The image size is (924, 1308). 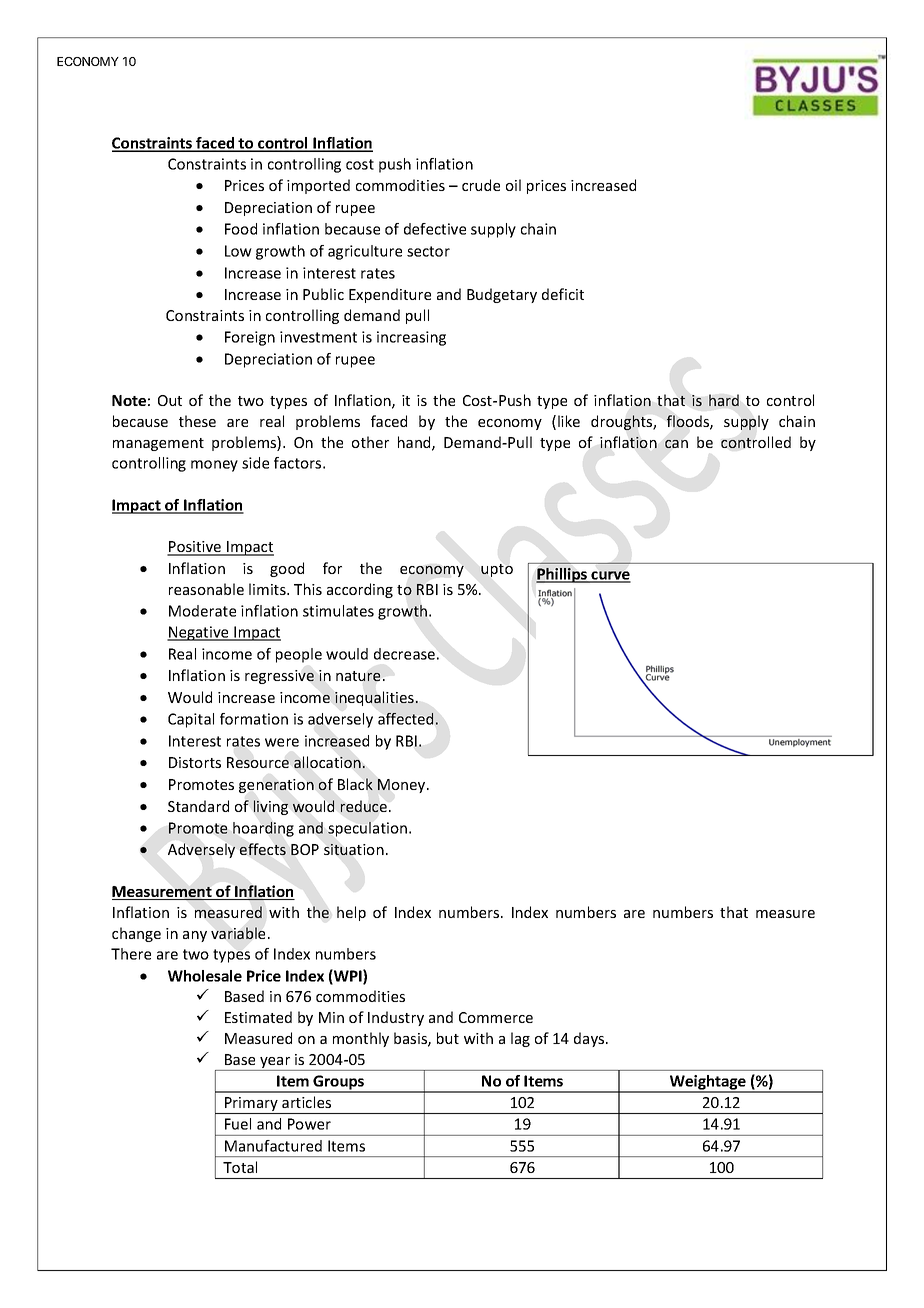 What do you see at coordinates (339, 1083) in the document?
I see `Groups` at bounding box center [339, 1083].
